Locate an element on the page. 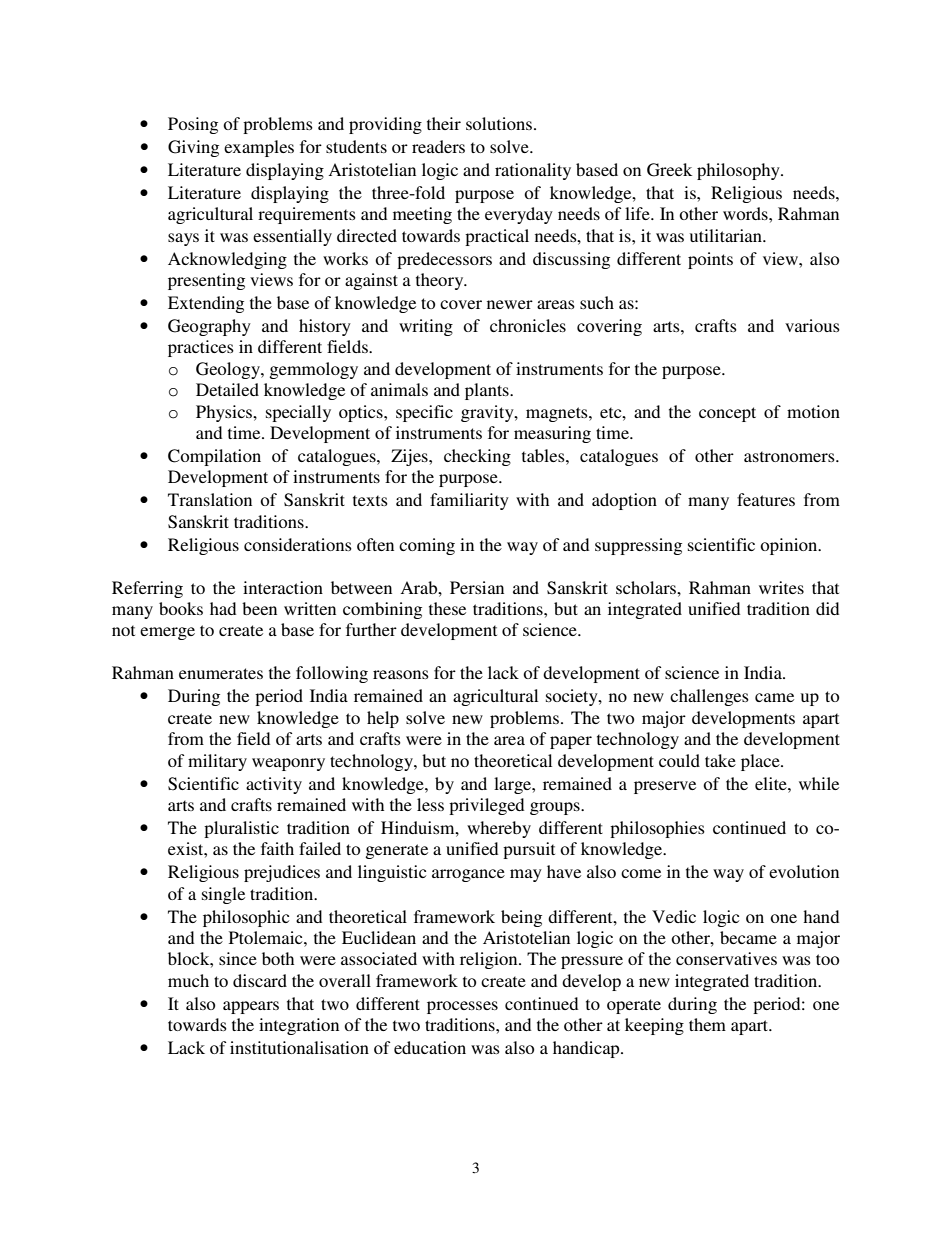  reasons is located at coordinates (401, 674).
